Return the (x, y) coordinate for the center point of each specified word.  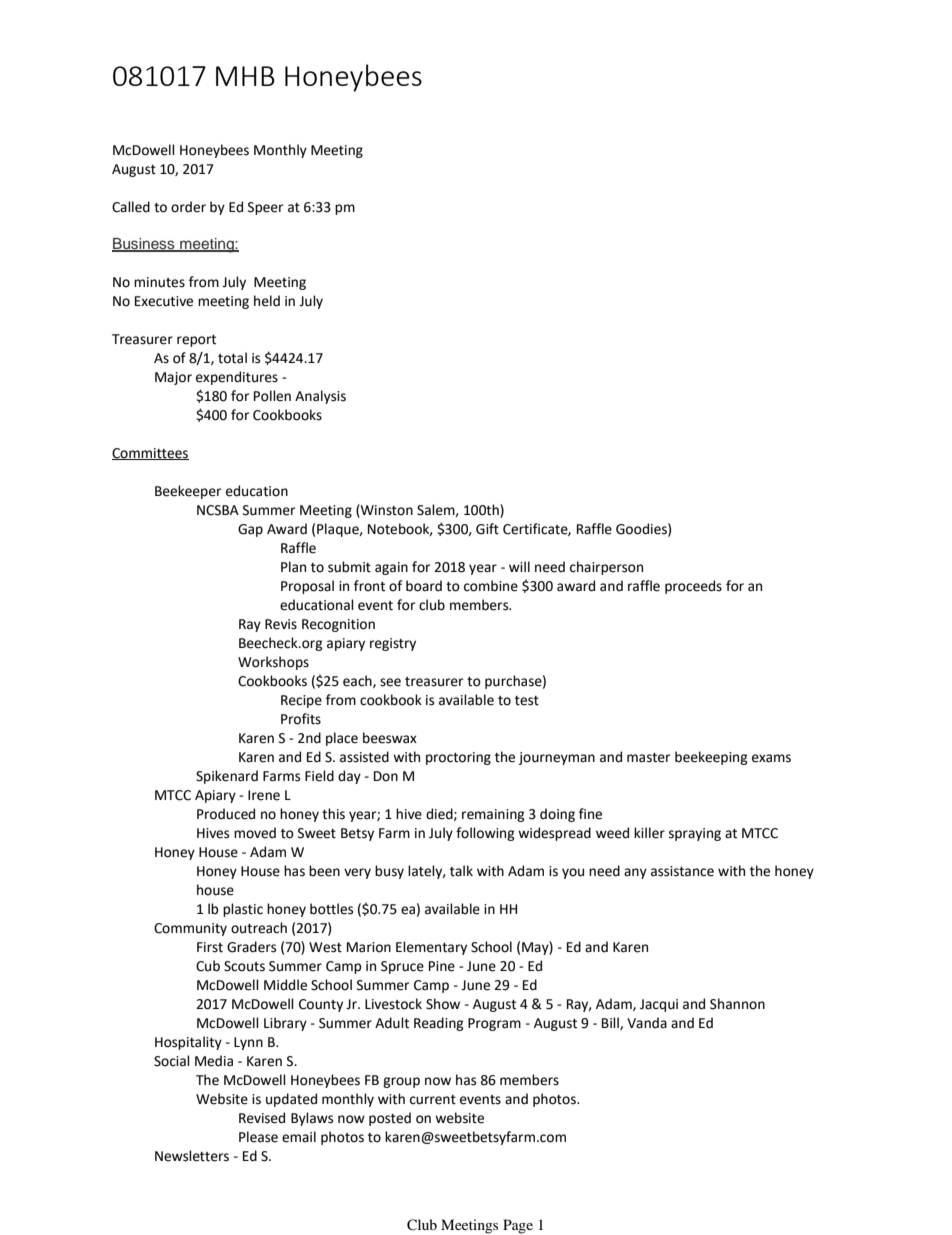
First (210, 947)
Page (518, 1226)
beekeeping (711, 758)
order (188, 207)
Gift (487, 529)
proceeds (693, 587)
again (391, 568)
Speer (265, 208)
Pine (442, 966)
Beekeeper (188, 492)
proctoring (458, 758)
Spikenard (227, 777)
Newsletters (192, 1156)
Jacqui (659, 1005)
